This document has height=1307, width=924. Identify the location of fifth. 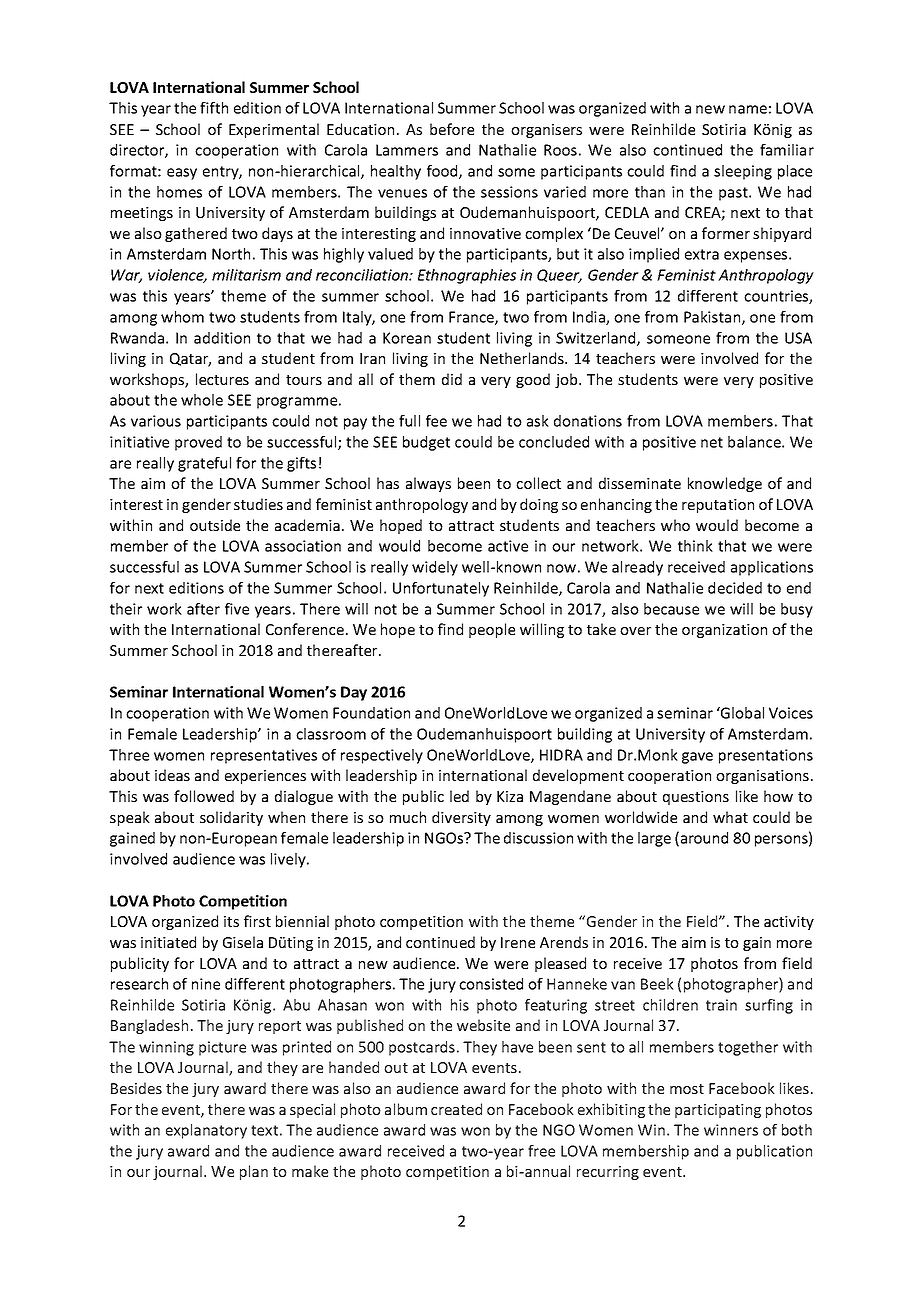
(214, 108).
